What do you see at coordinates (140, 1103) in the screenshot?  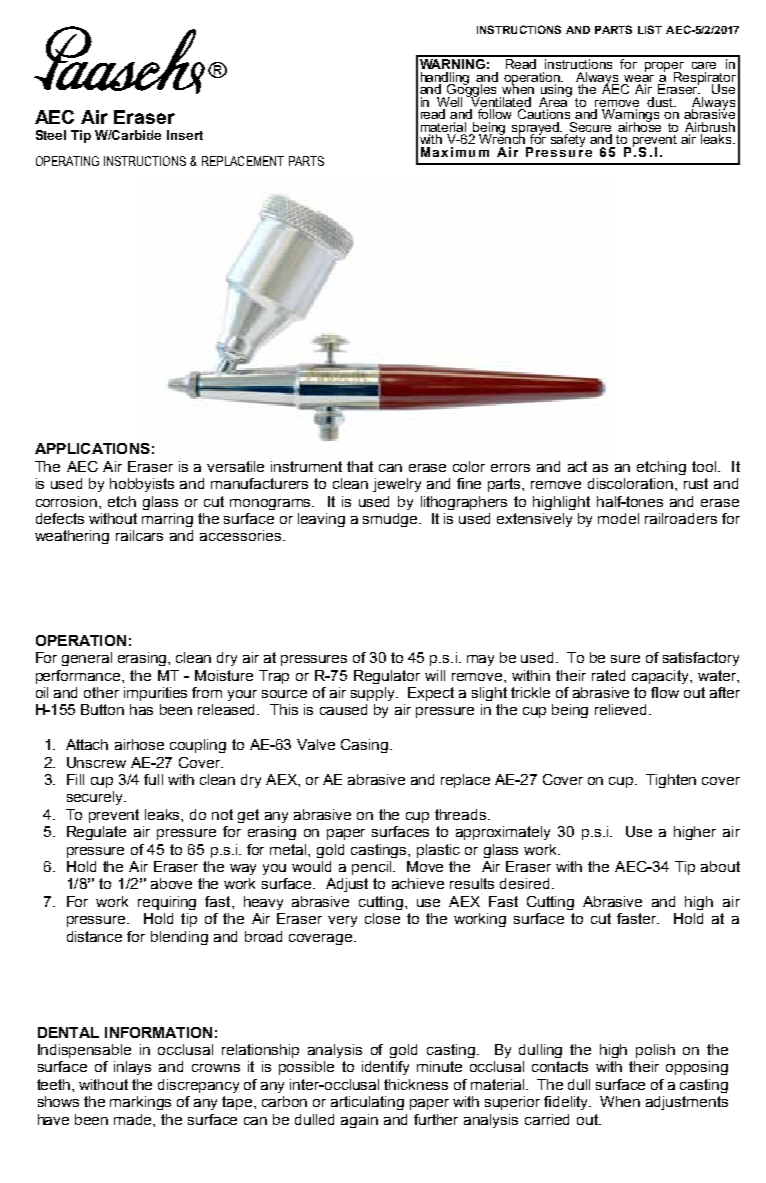 I see `markings` at bounding box center [140, 1103].
